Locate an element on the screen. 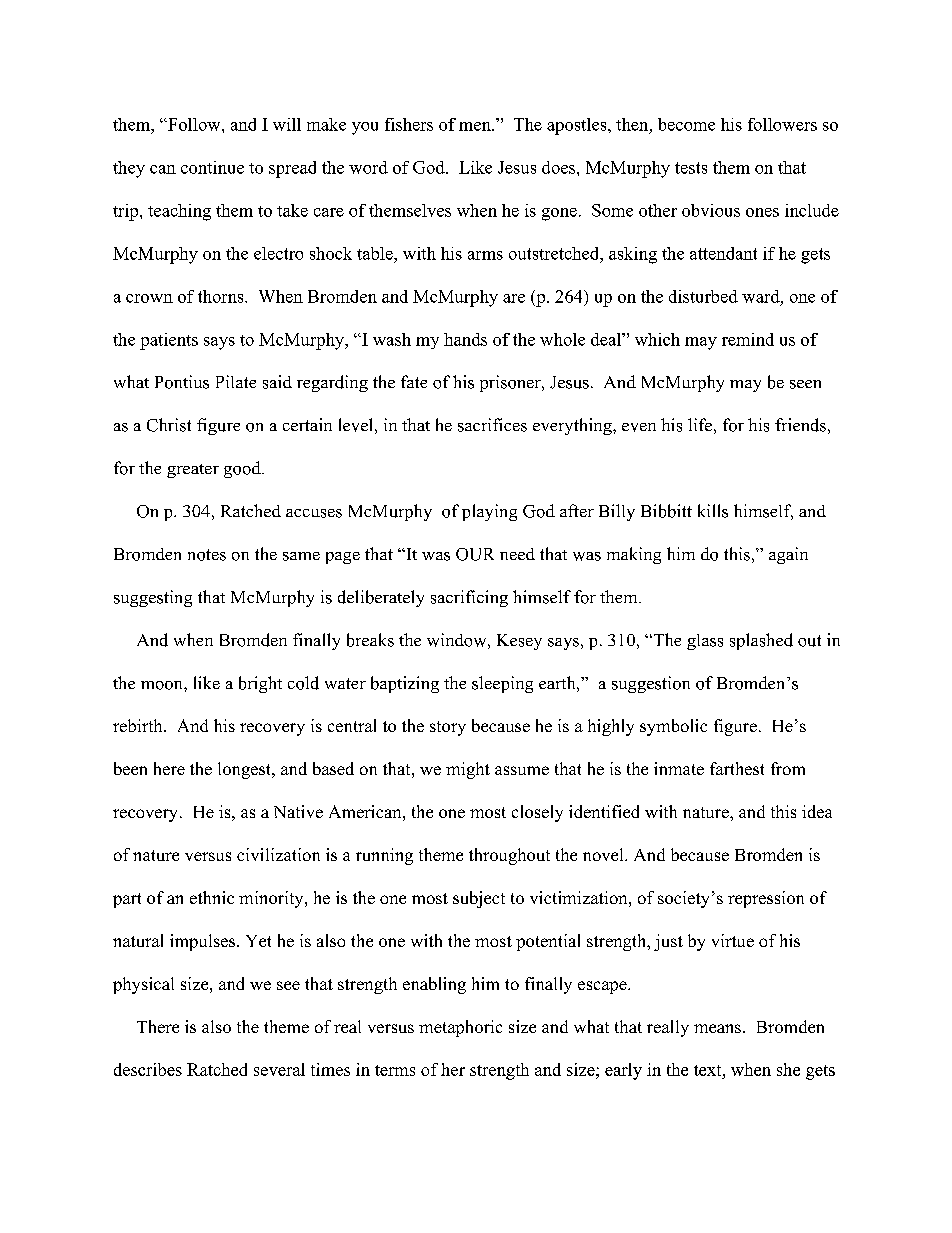 The height and width of the screenshot is (1233, 952). tests is located at coordinates (691, 168).
